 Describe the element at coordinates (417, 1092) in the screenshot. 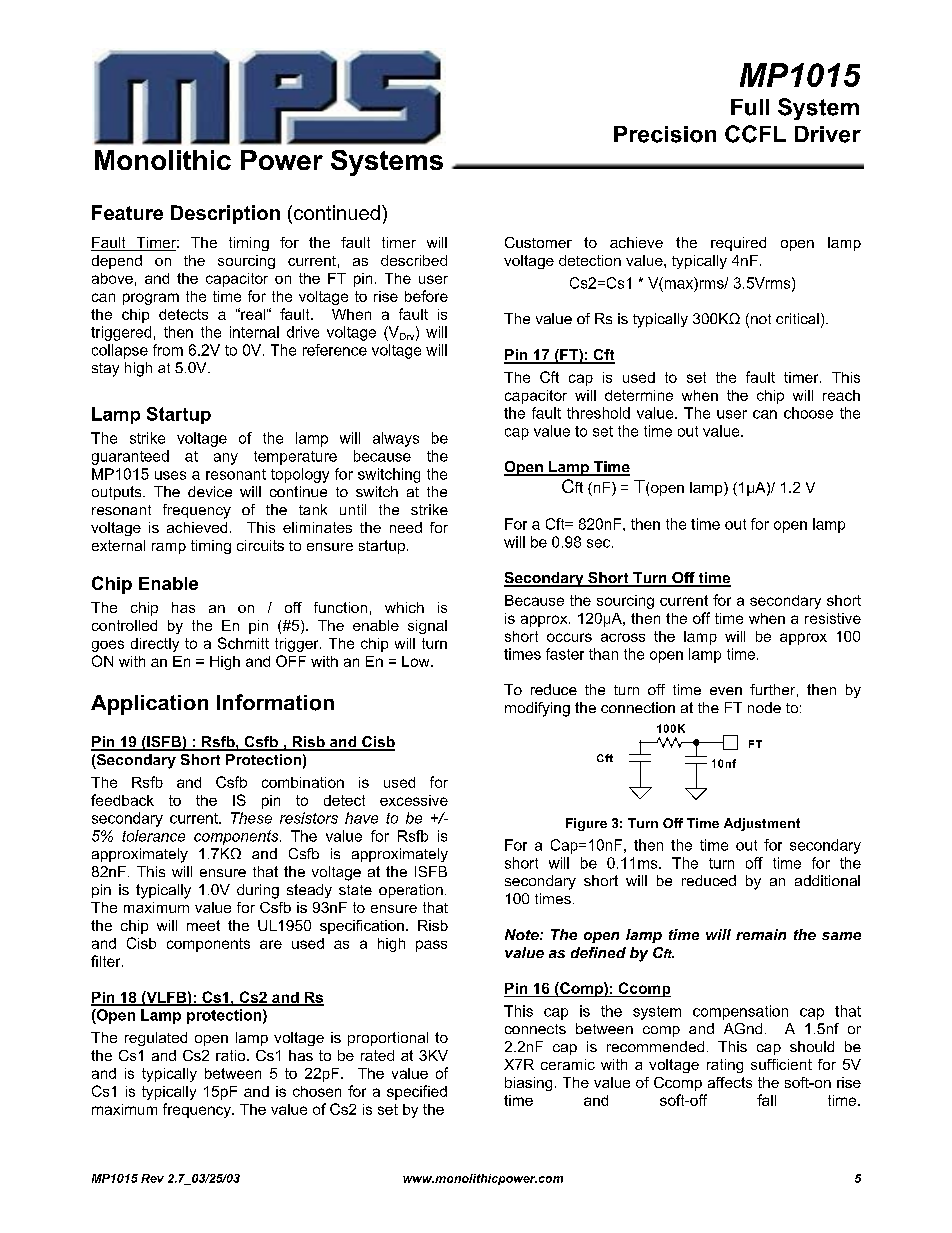

I see `specified` at that location.
